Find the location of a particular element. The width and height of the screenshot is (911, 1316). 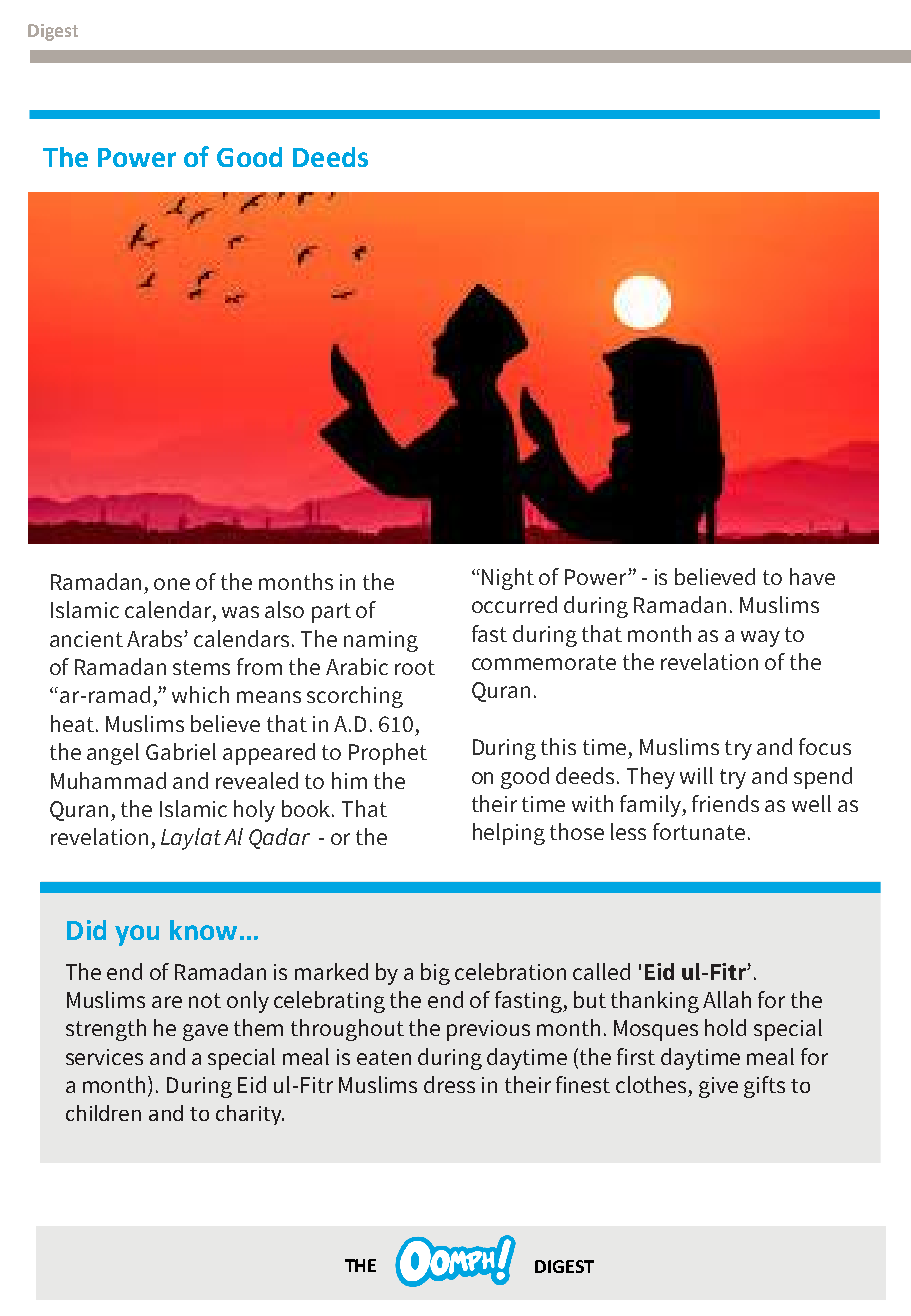

children is located at coordinates (103, 1113).
